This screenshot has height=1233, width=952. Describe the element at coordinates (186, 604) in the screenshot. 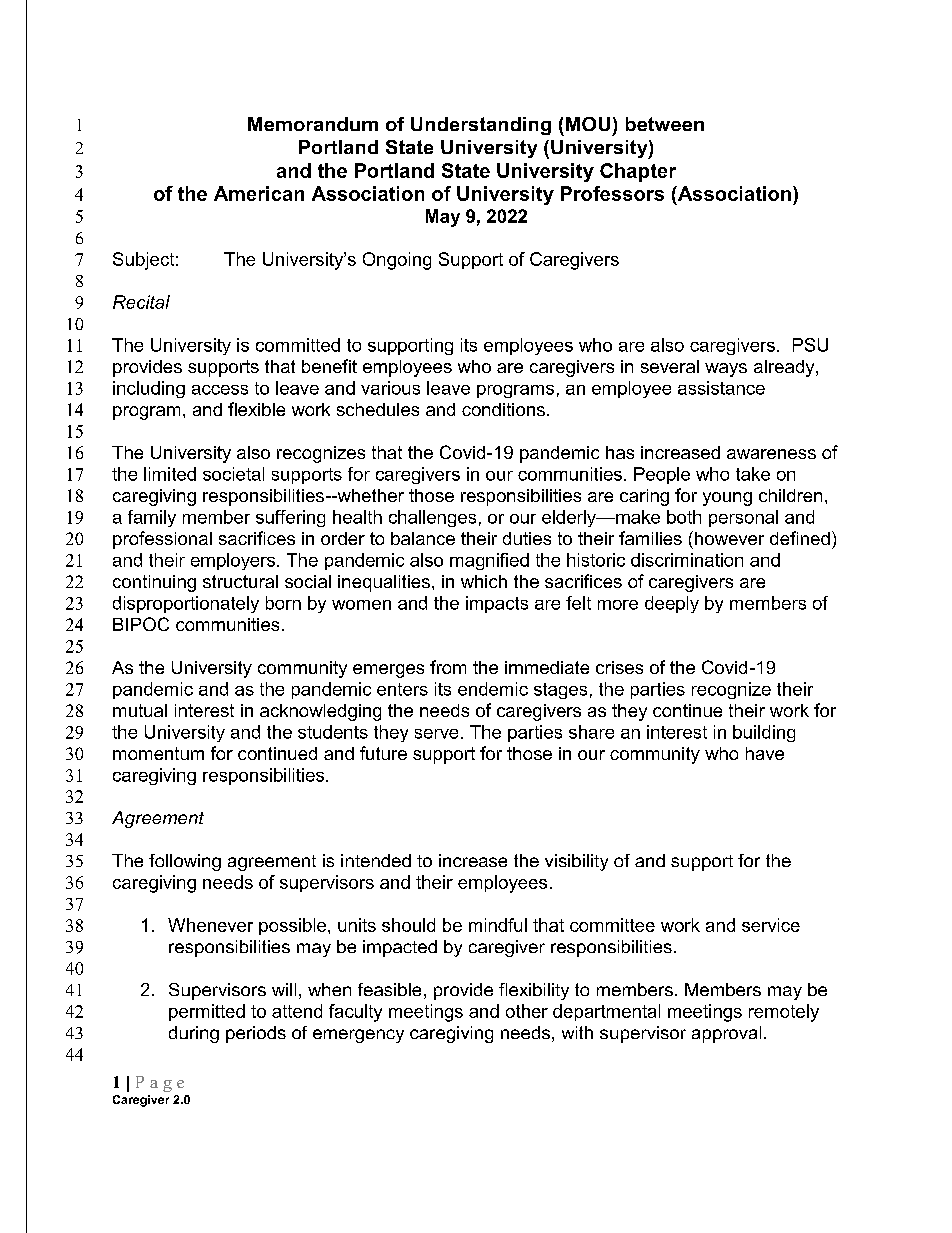

I see `disproportionately` at that location.
